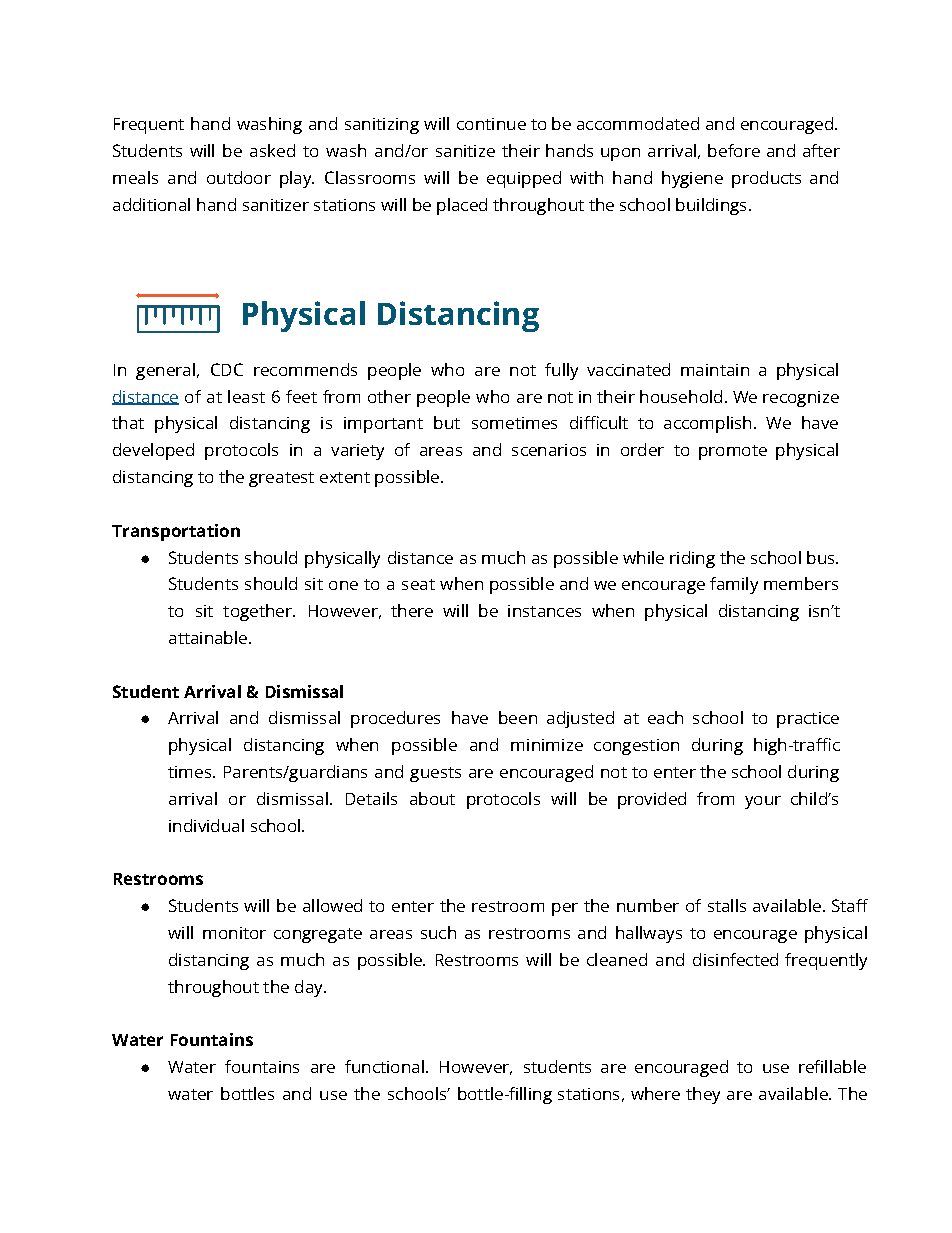 The height and width of the image is (1233, 952). What do you see at coordinates (518, 717) in the image?
I see `been` at bounding box center [518, 717].
